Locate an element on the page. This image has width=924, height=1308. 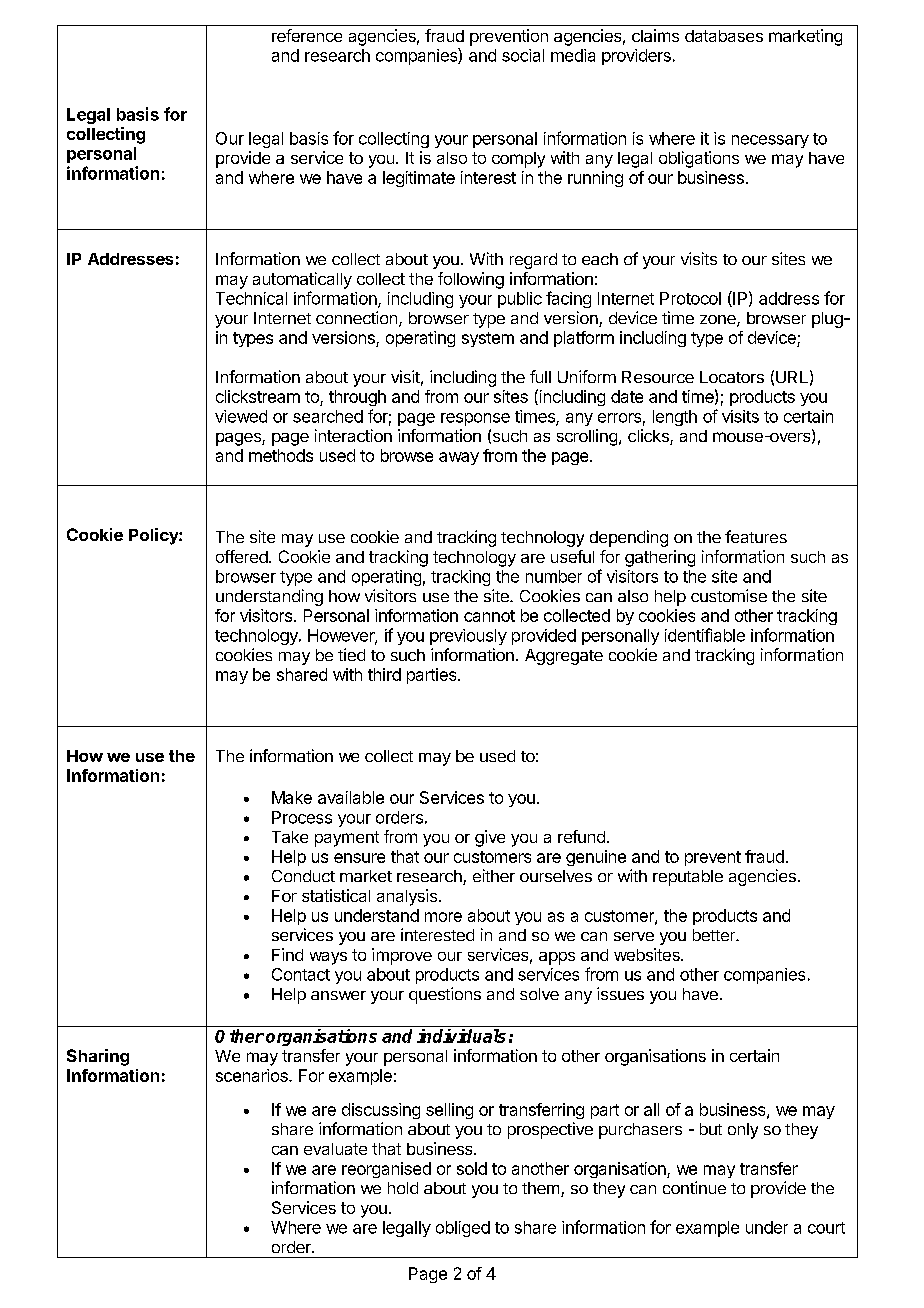
Locators is located at coordinates (732, 377).
